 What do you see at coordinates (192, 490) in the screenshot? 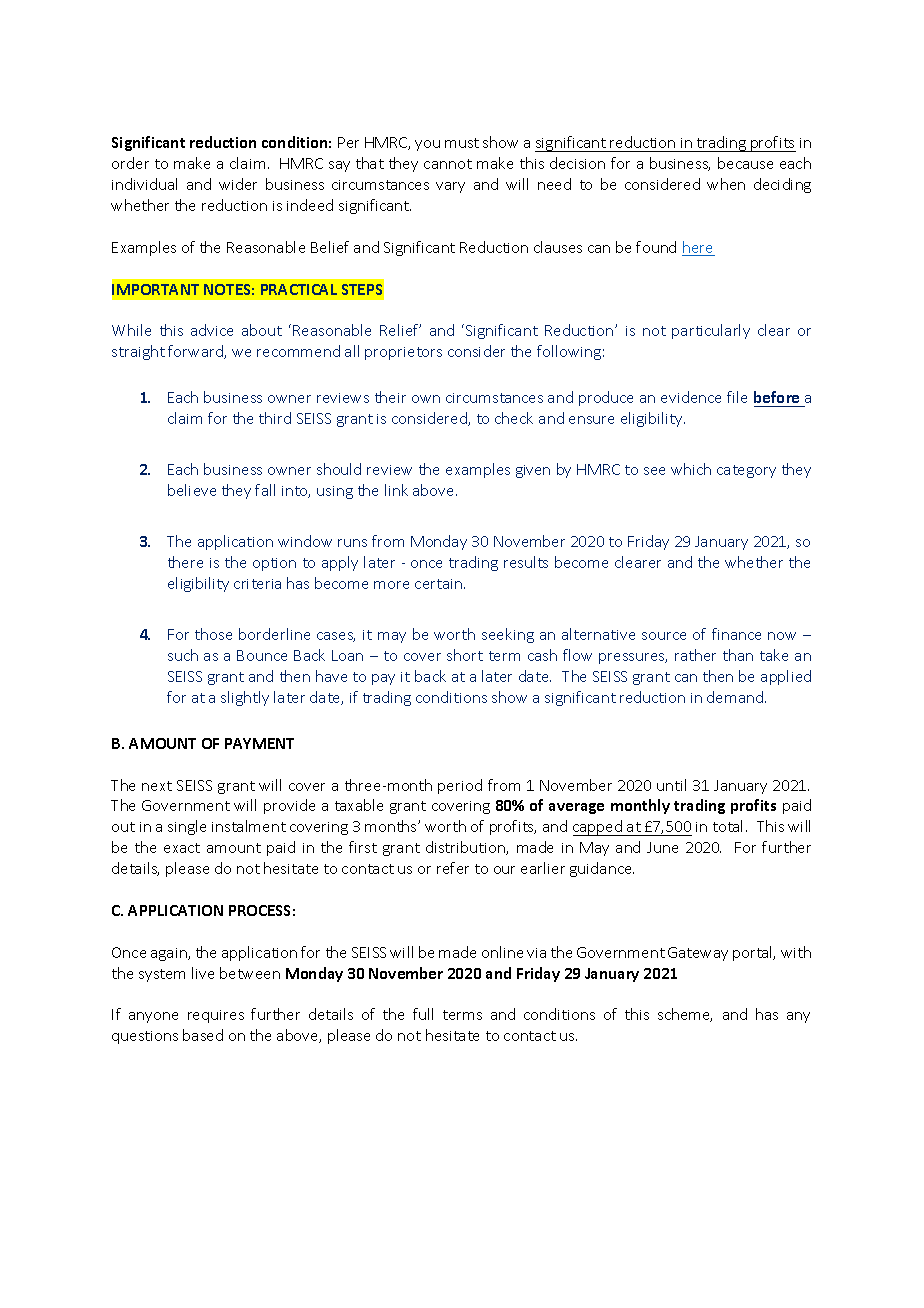
I see `believe` at bounding box center [192, 490].
